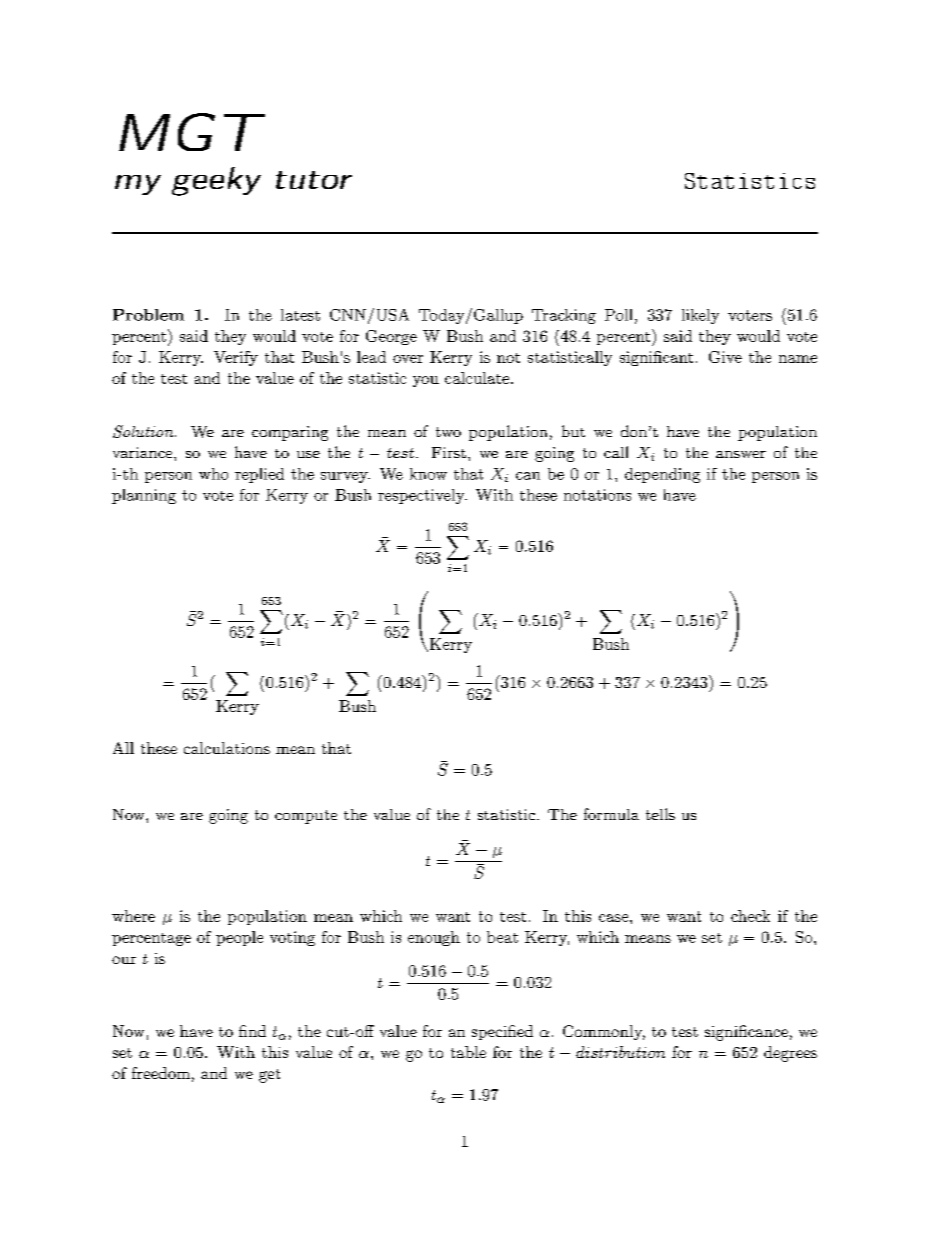 This page has height=1233, width=952. What do you see at coordinates (422, 496) in the page?
I see `respectively` at bounding box center [422, 496].
